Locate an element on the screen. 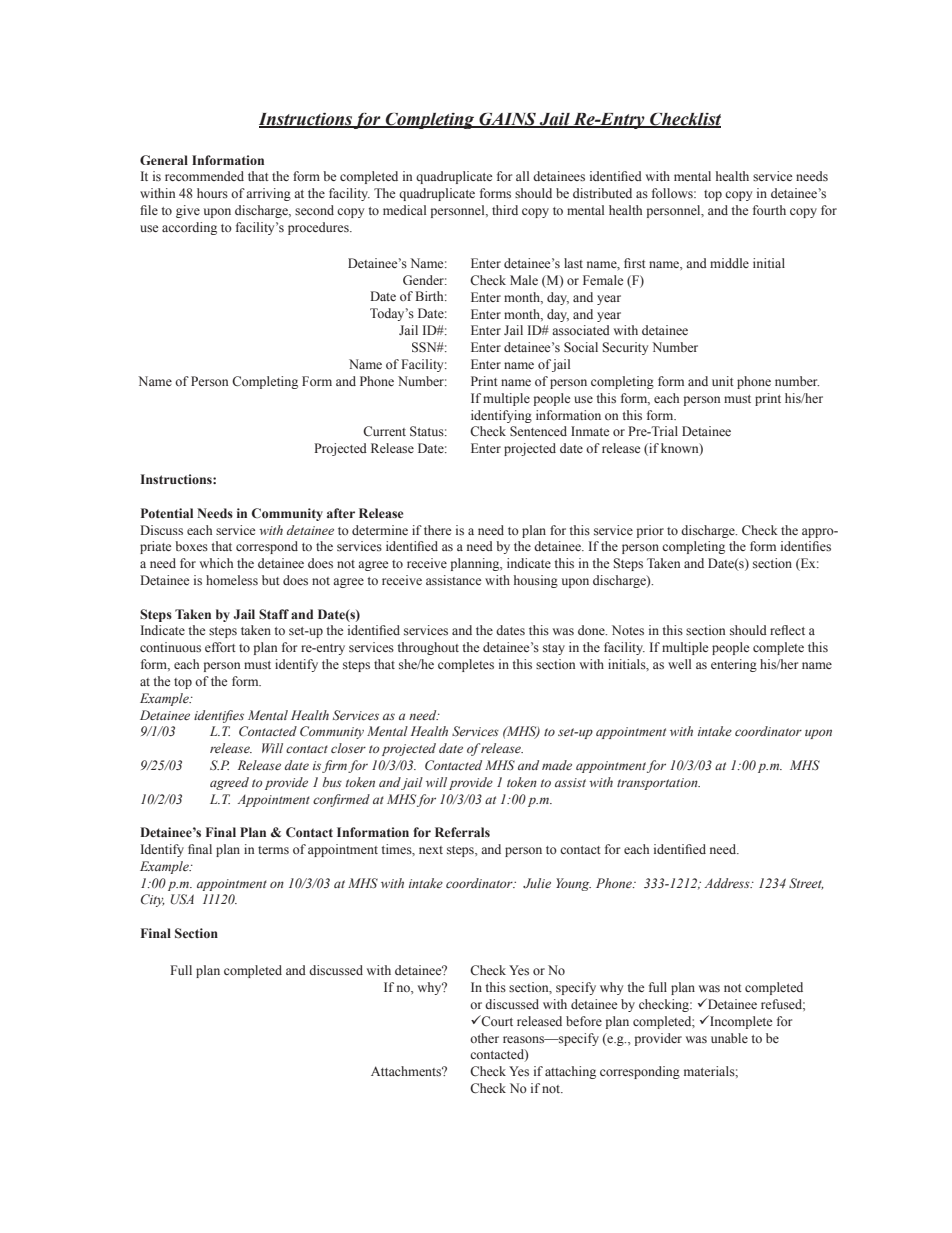 The width and height of the screenshot is (952, 1233). GAINS is located at coordinates (508, 120).
